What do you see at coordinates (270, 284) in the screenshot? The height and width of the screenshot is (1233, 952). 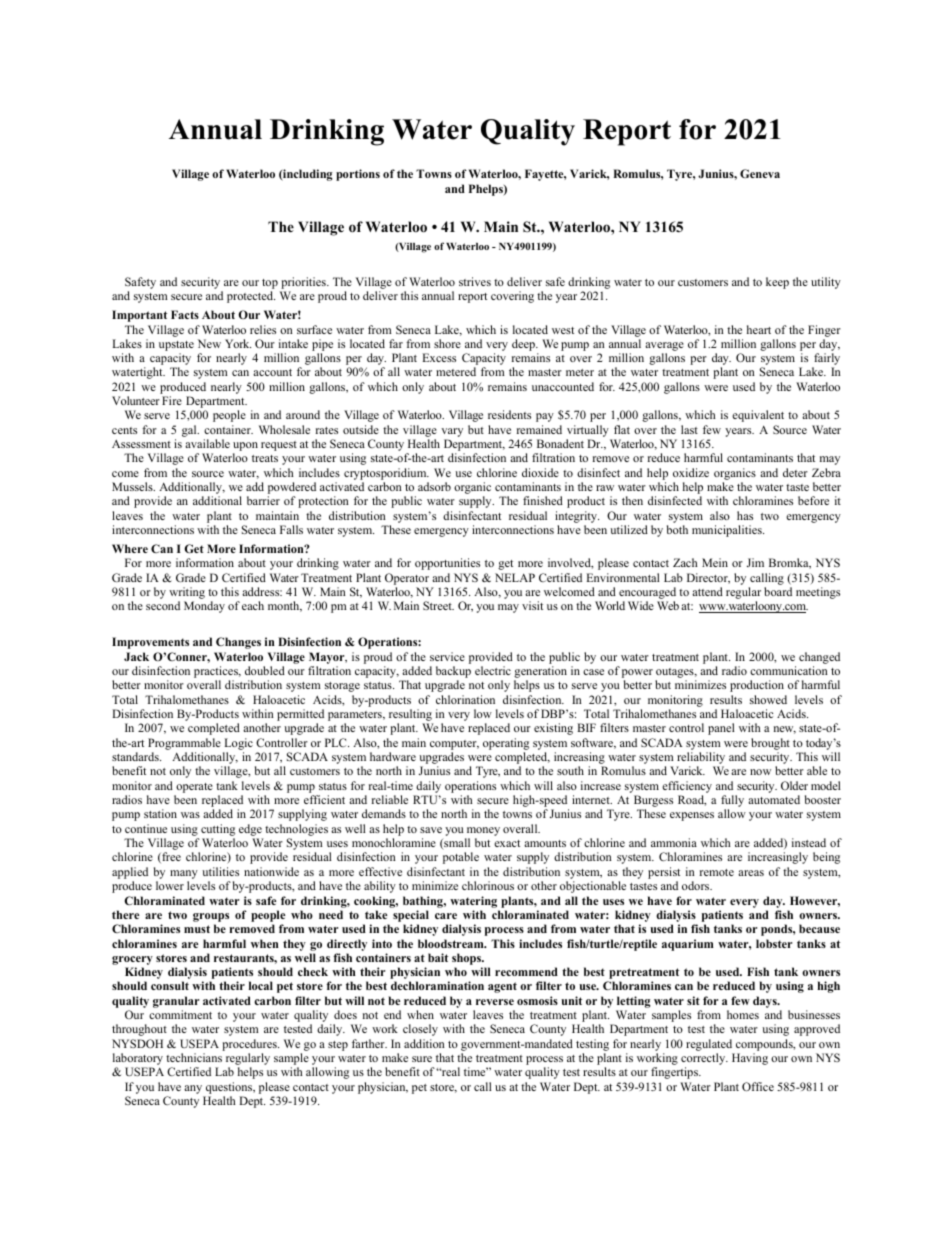 I see `top` at bounding box center [270, 284].
